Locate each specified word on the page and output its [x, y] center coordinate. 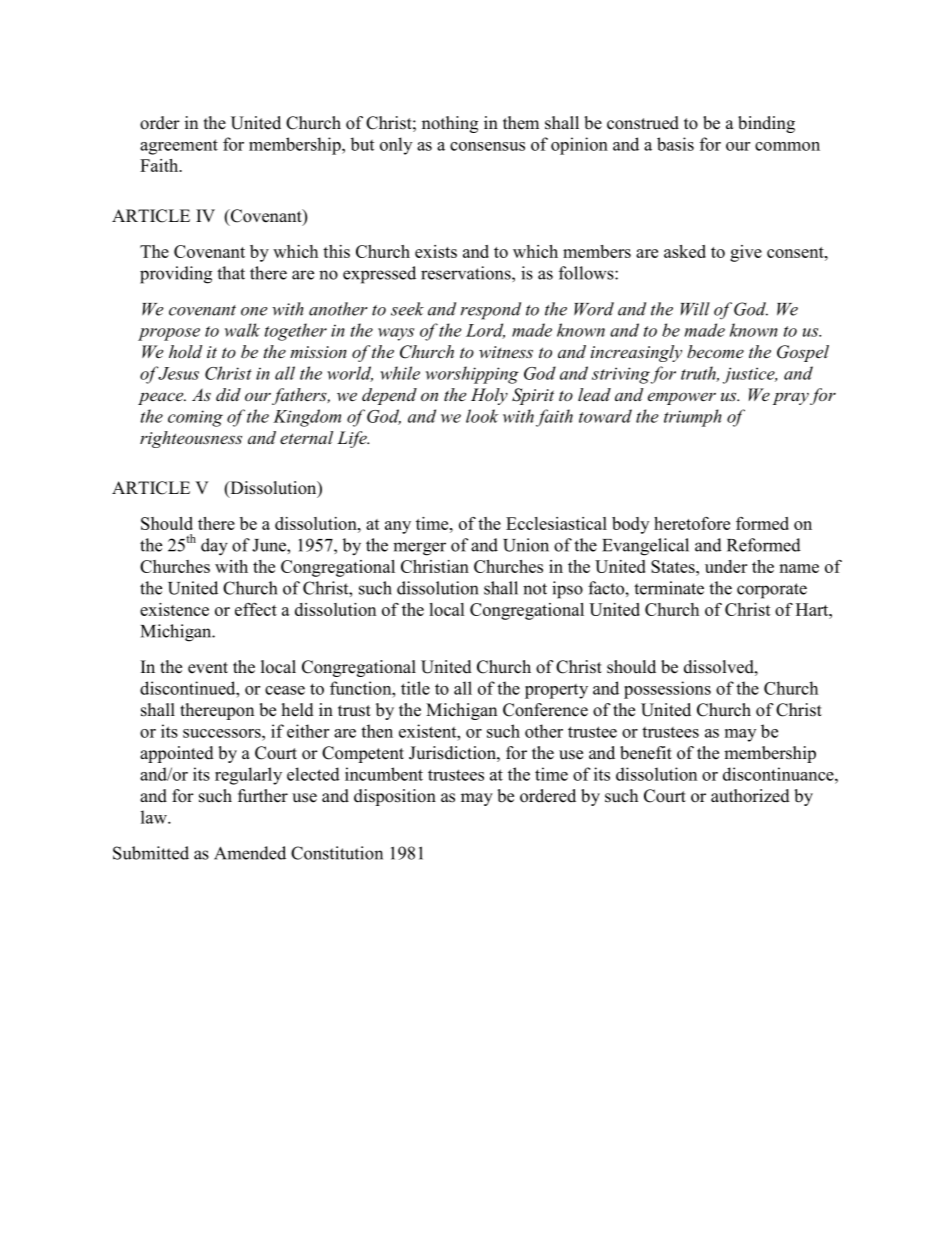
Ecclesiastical [556, 523]
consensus [487, 146]
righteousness [191, 439]
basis [675, 144]
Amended [250, 853]
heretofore [692, 523]
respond [491, 311]
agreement [179, 147]
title [415, 688]
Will [695, 309]
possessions [667, 690]
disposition [395, 797]
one [254, 311]
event [208, 668]
